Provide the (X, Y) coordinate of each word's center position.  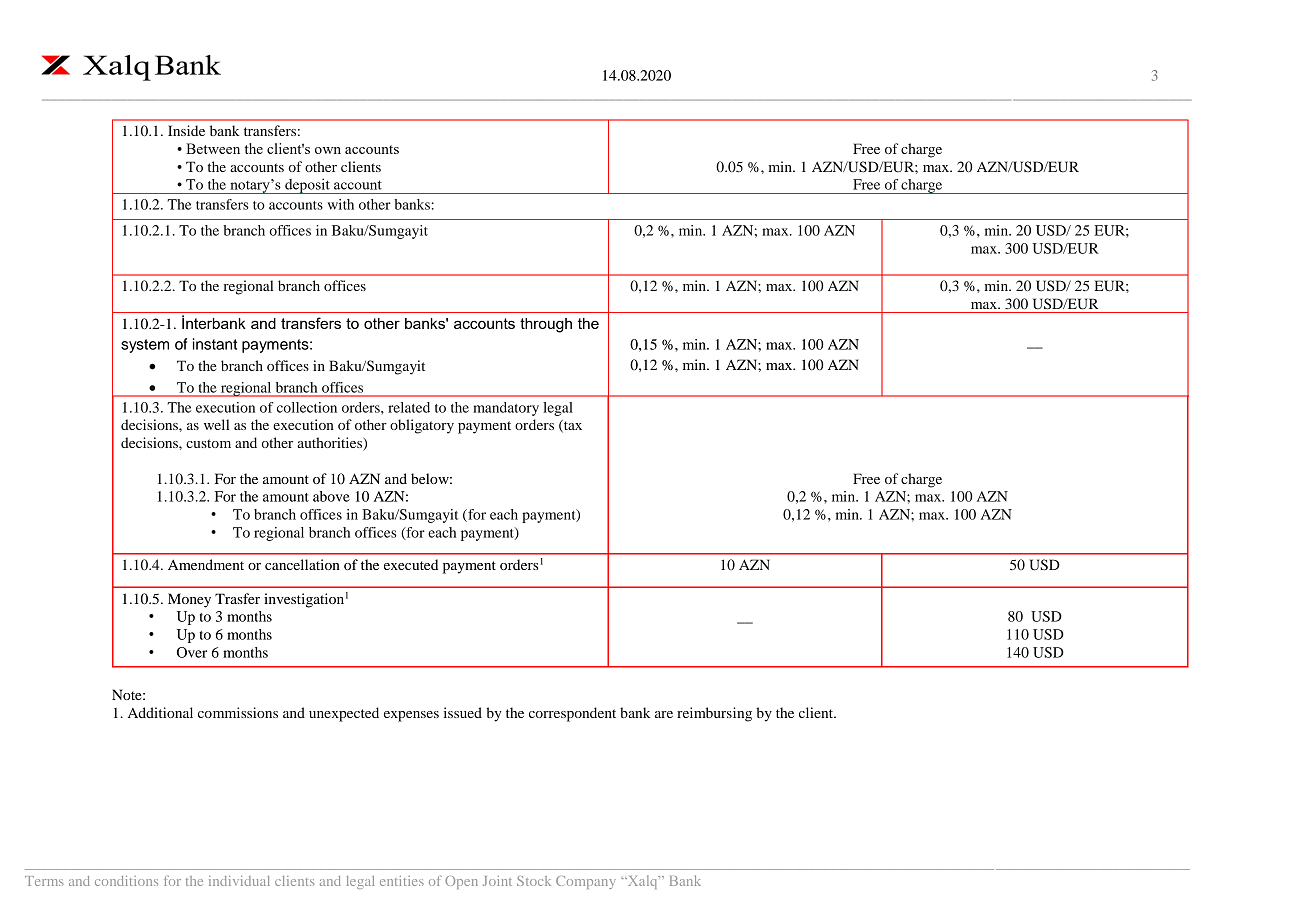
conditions (126, 881)
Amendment (206, 564)
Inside (186, 130)
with (341, 204)
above (331, 496)
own (328, 150)
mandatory (506, 409)
